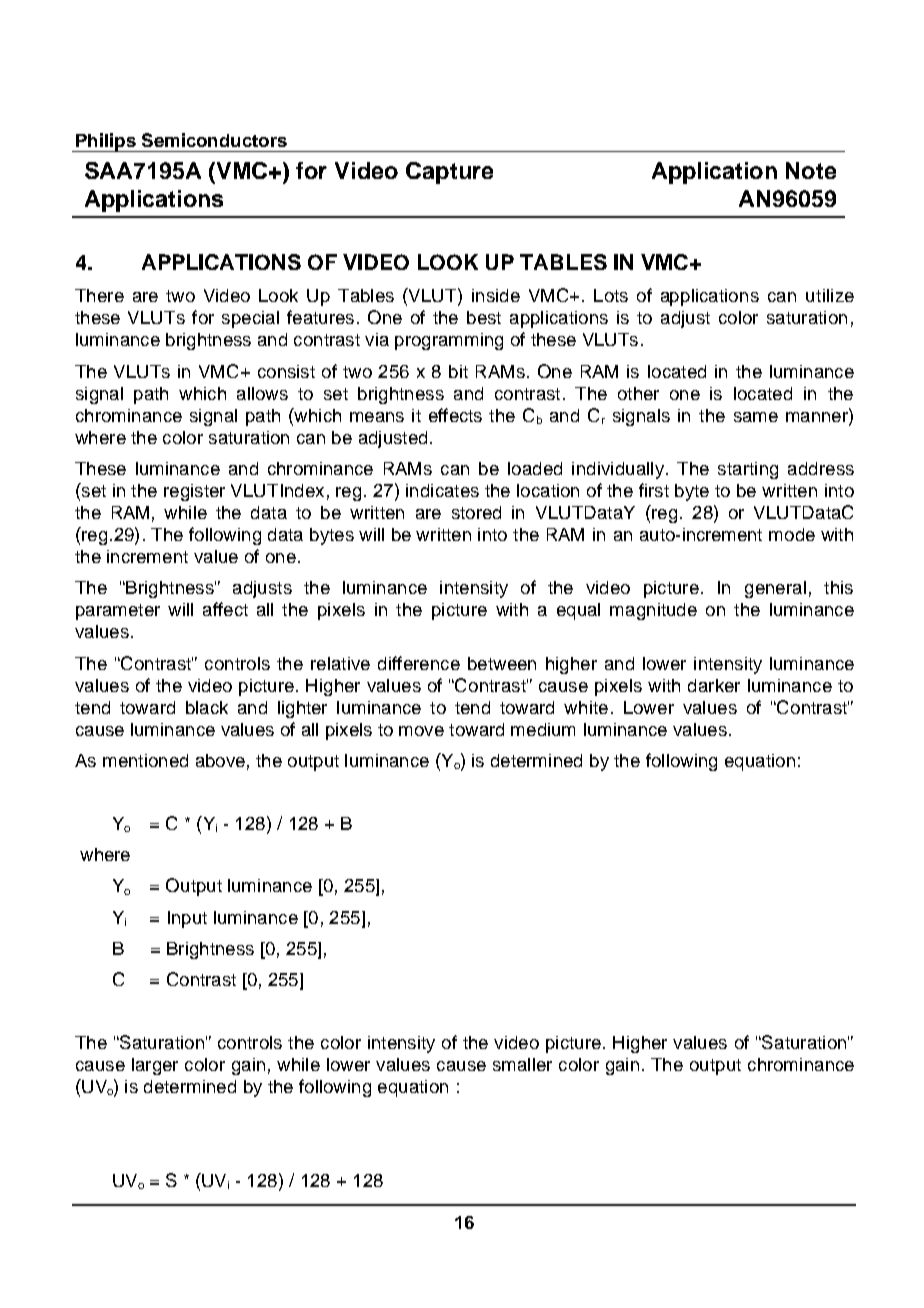  Describe the element at coordinates (748, 470) in the page. I see `starting` at that location.
